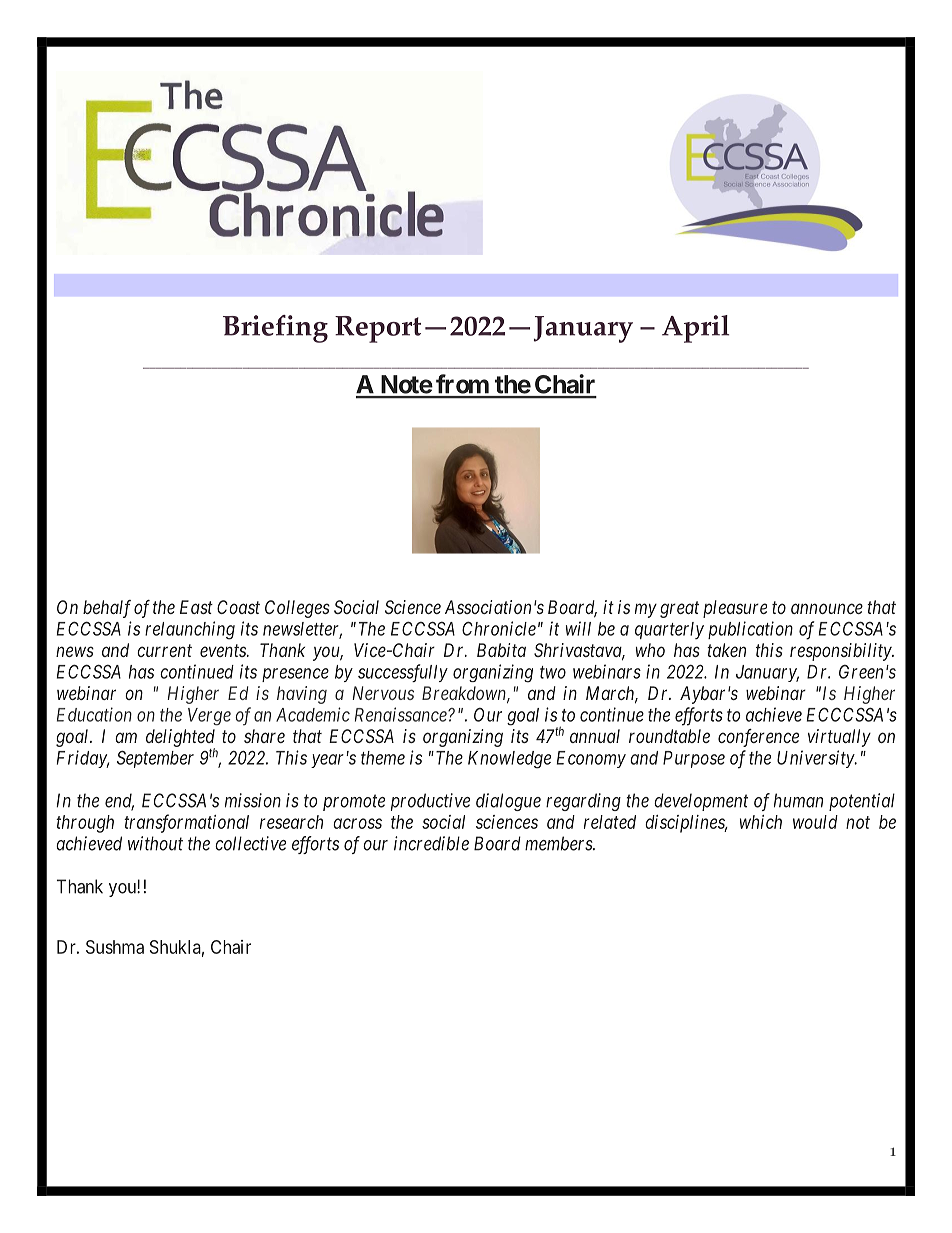  Describe the element at coordinates (827, 608) in the document. I see `announce` at that location.
